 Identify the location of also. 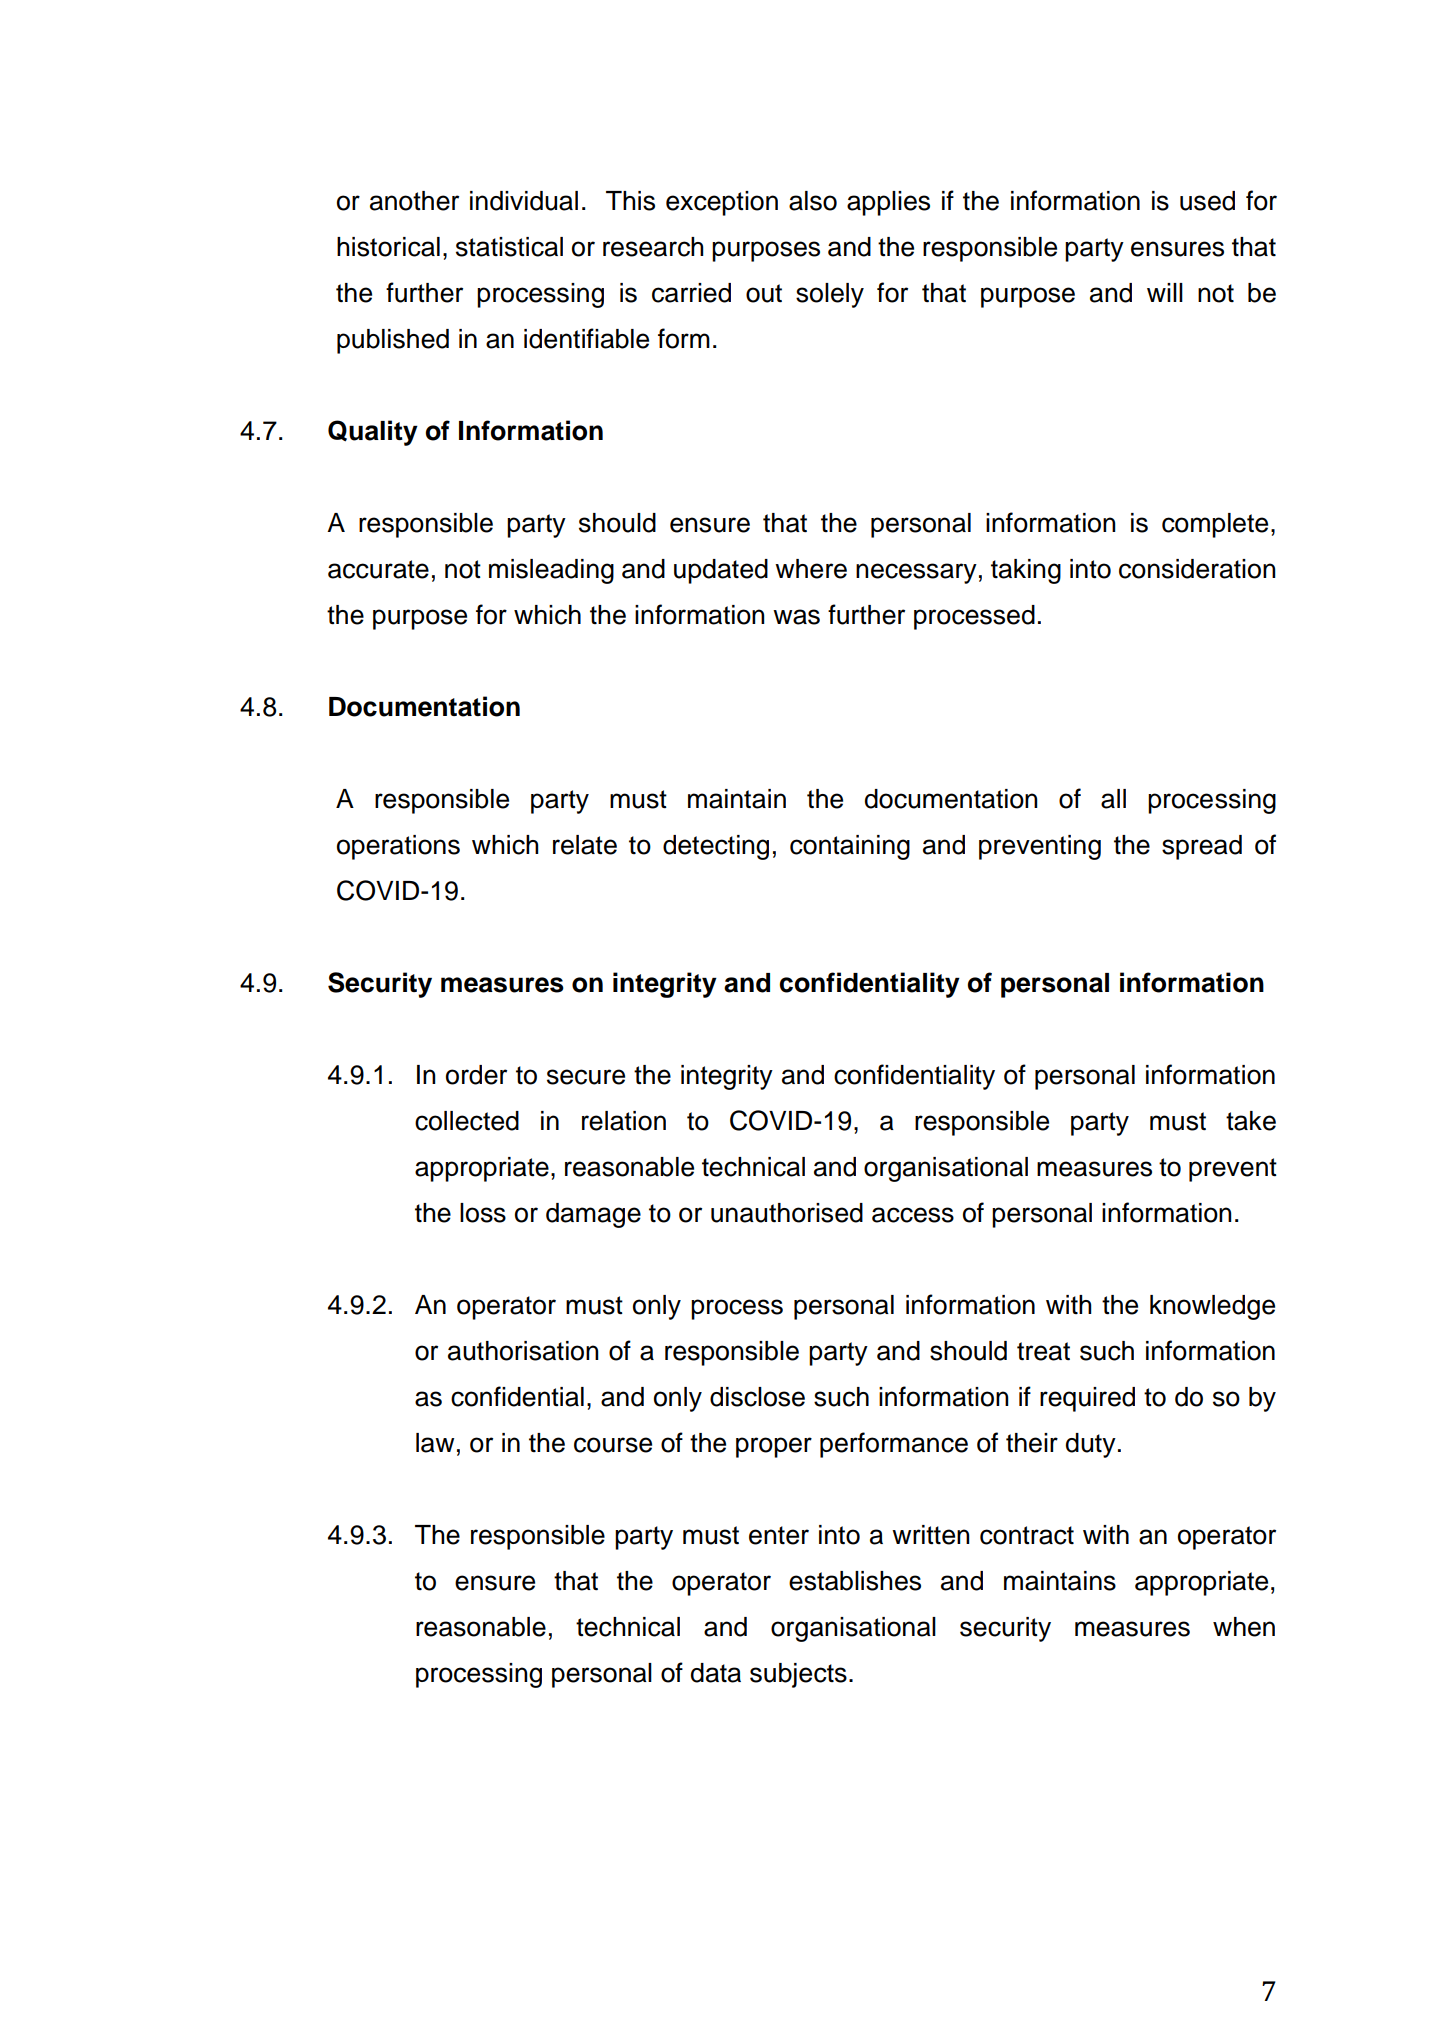
(813, 201).
